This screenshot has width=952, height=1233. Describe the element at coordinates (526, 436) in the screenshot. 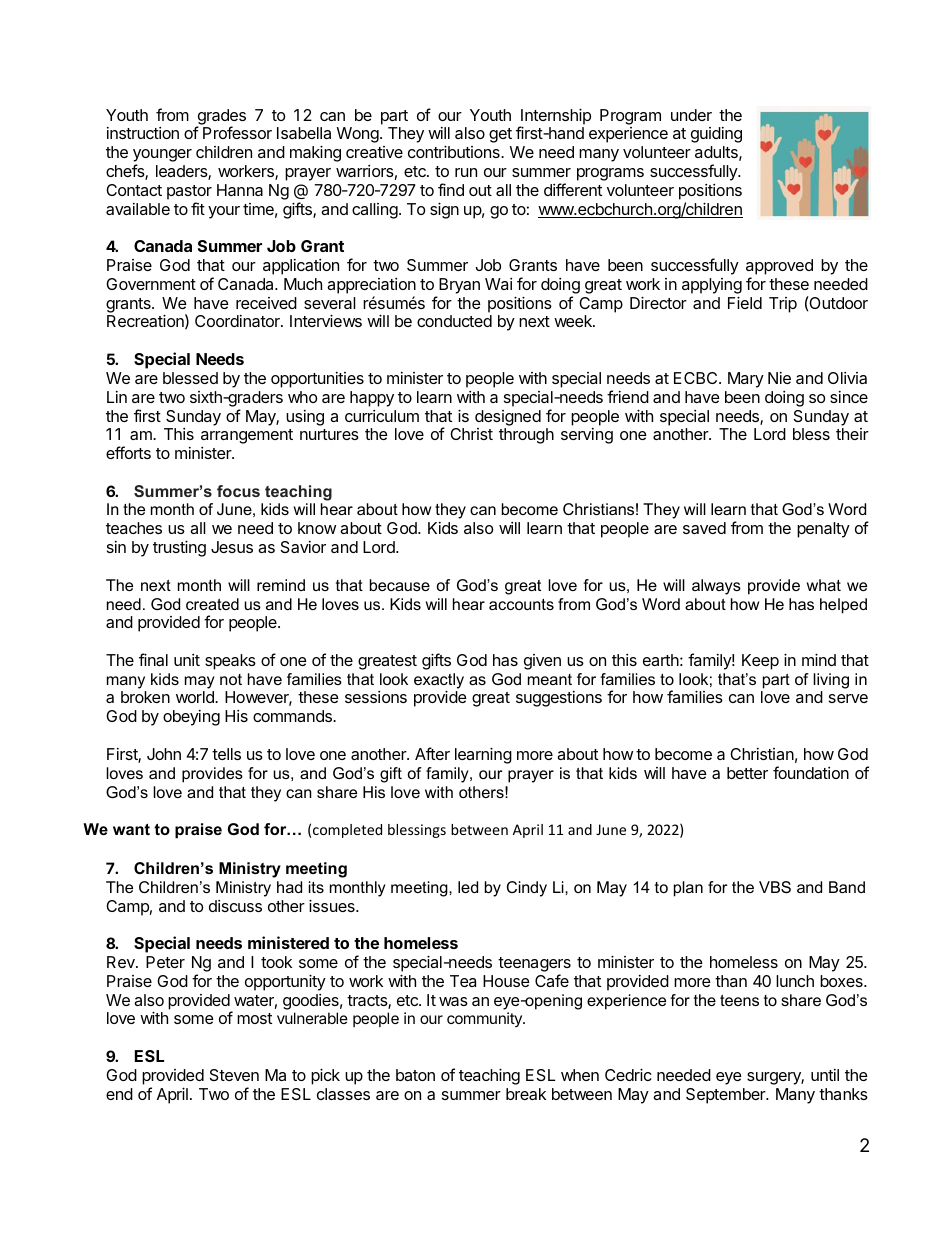

I see `through` at that location.
